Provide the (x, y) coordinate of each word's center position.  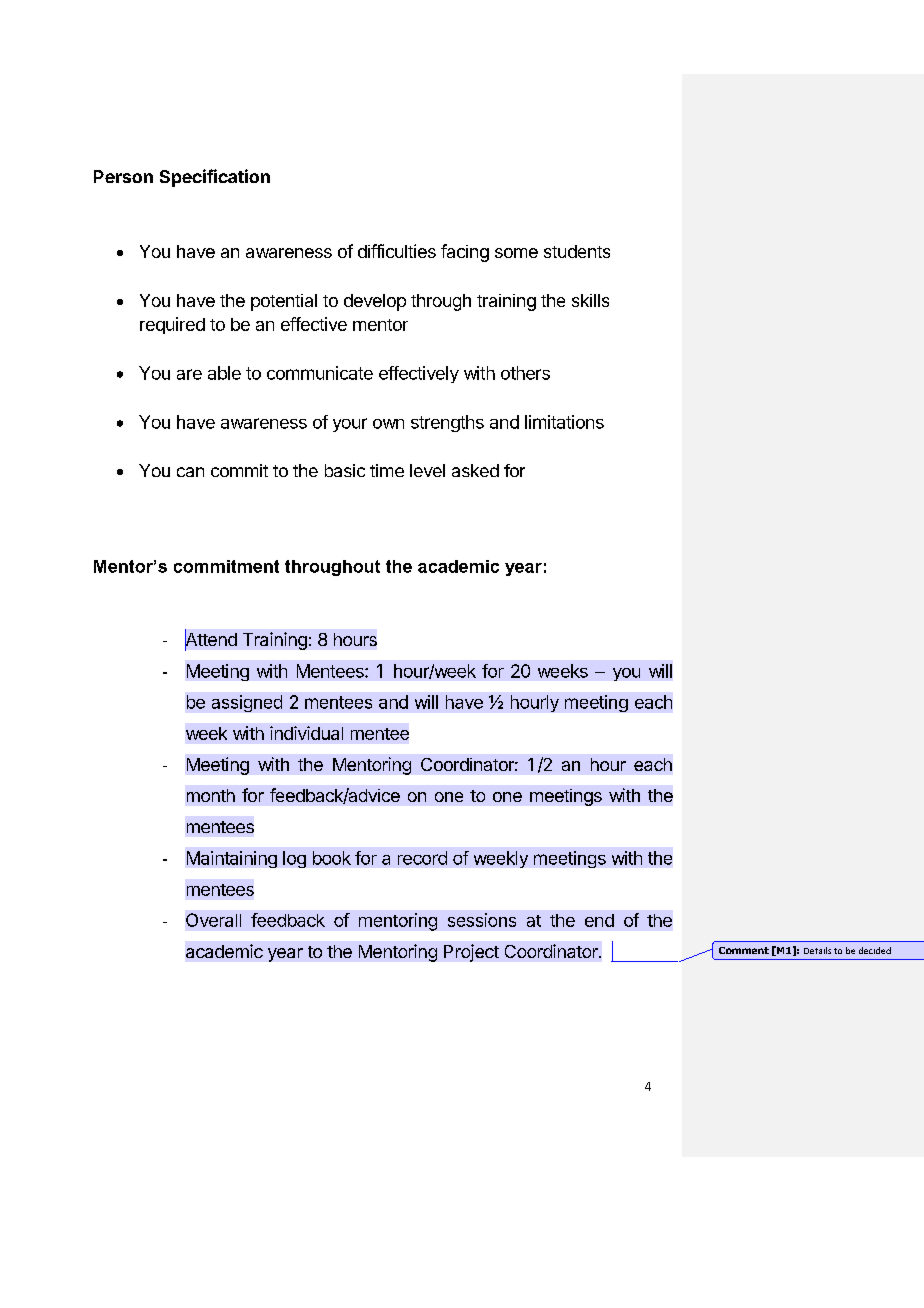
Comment (744, 950)
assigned (247, 703)
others (525, 373)
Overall (213, 920)
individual (306, 733)
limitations (564, 422)
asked (475, 470)
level (427, 470)
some (516, 253)
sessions (482, 920)
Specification (215, 178)
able (224, 373)
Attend (211, 640)
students (577, 251)
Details (817, 950)
